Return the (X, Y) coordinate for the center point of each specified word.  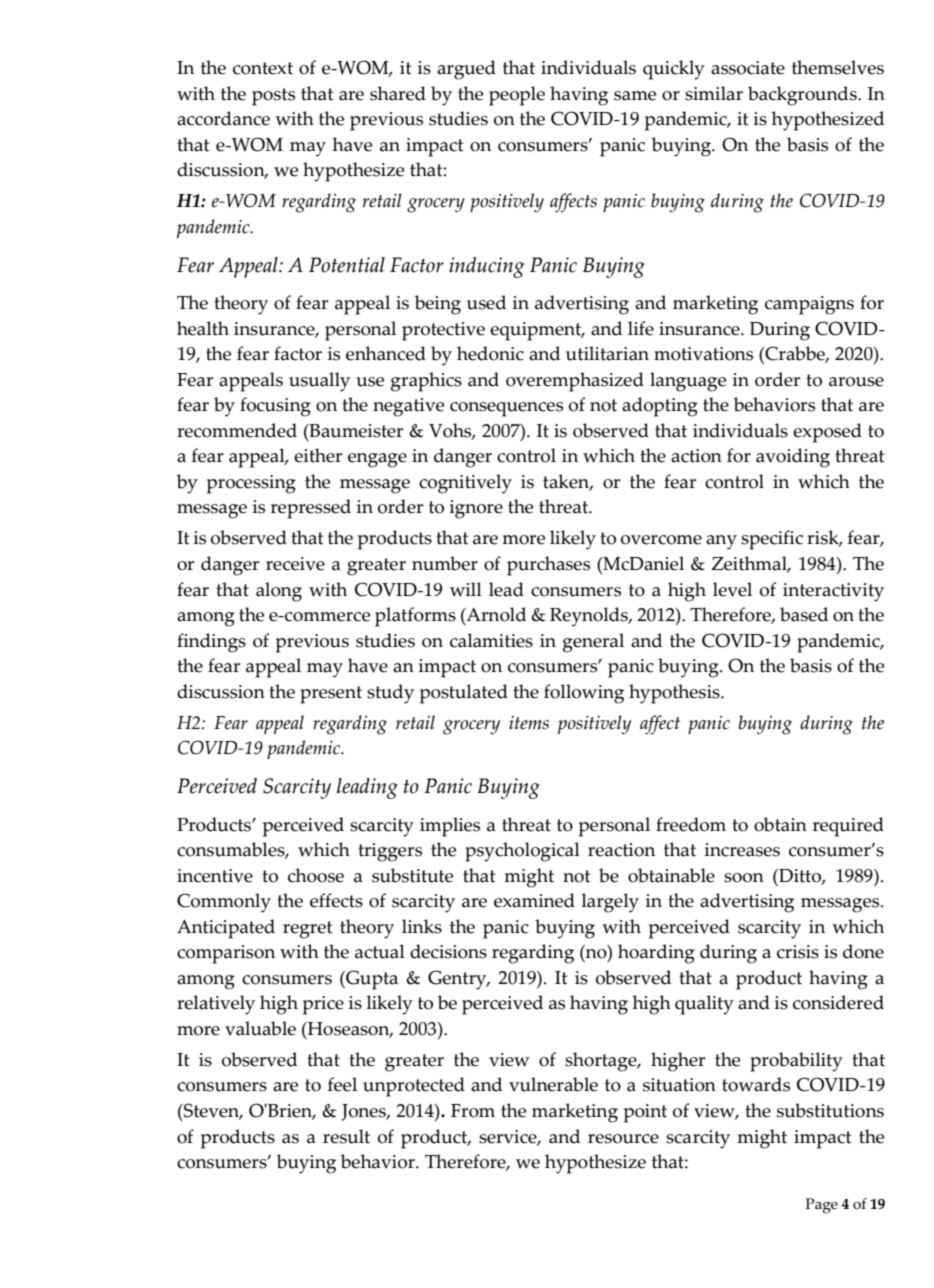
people (517, 96)
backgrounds (803, 96)
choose (316, 875)
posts (273, 97)
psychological (522, 852)
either (318, 455)
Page (822, 1206)
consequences (506, 409)
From (473, 1111)
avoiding (793, 458)
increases (742, 850)
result (346, 1136)
